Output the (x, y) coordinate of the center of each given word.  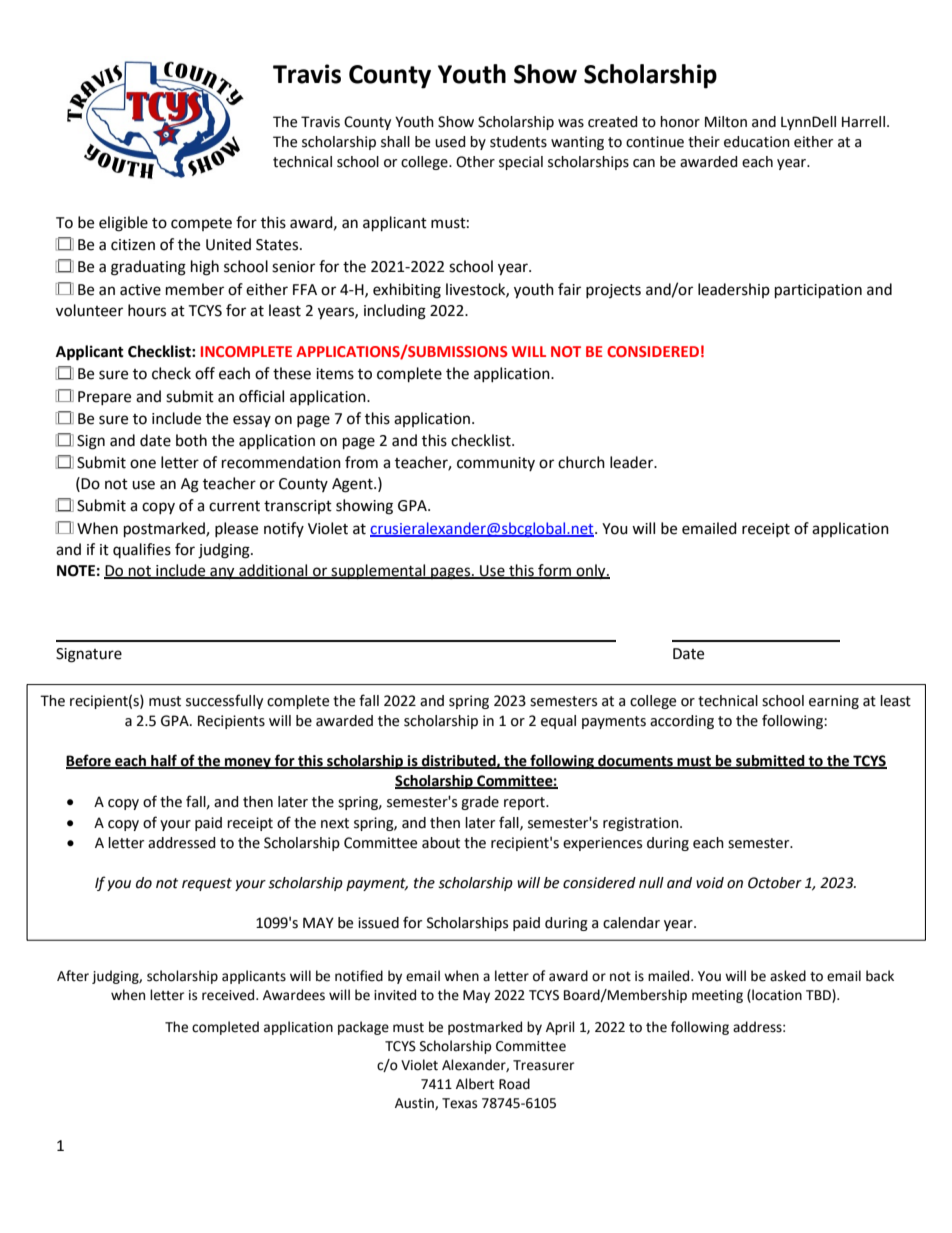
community (496, 464)
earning (834, 702)
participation (818, 291)
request (207, 884)
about (441, 843)
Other (475, 162)
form (554, 571)
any (222, 573)
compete (201, 224)
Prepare (104, 398)
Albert (475, 1084)
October (775, 883)
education (757, 142)
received (229, 995)
